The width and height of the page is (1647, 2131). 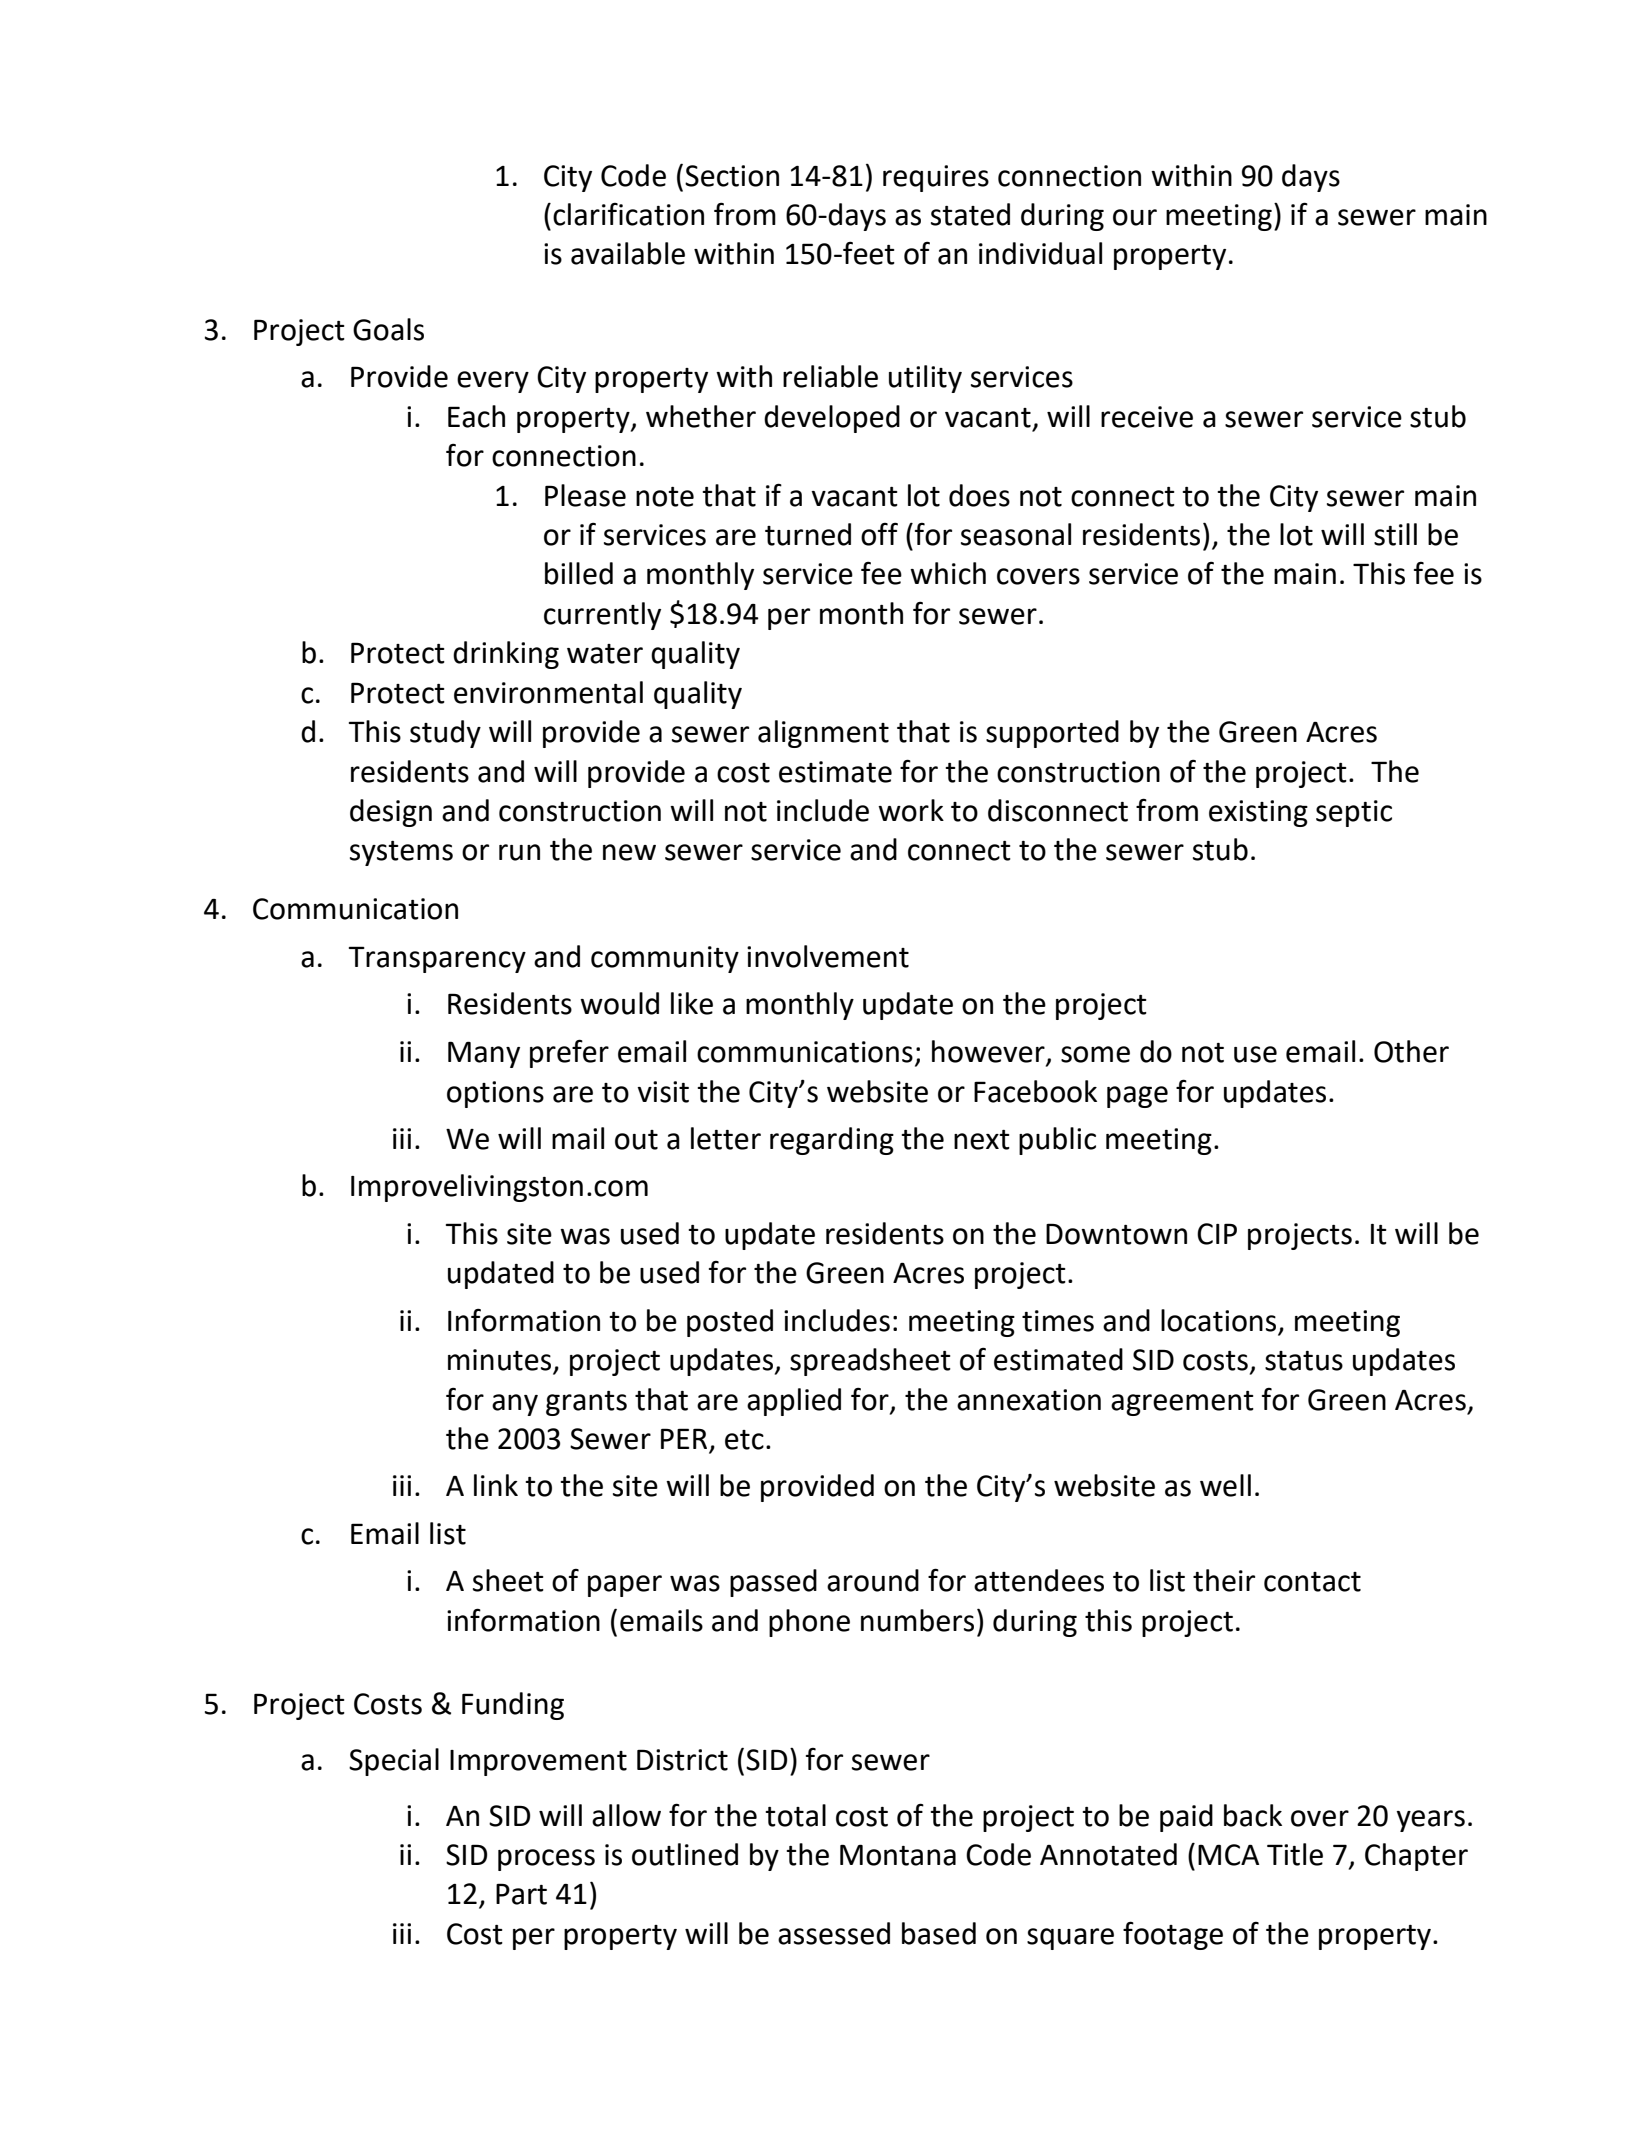 What do you see at coordinates (628, 214) in the page?
I see `clarification` at bounding box center [628, 214].
